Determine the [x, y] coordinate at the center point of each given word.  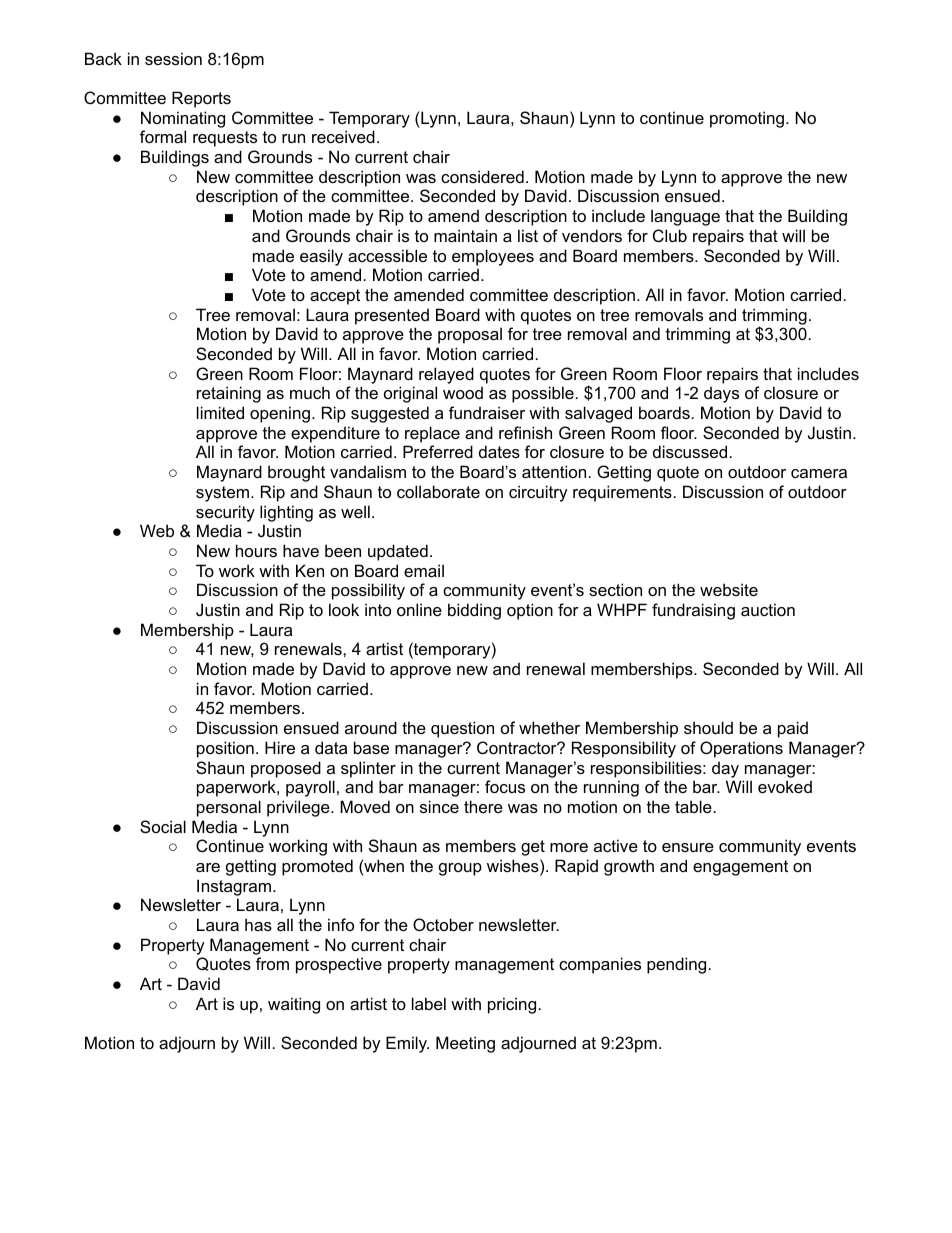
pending [676, 965]
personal [229, 808]
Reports [201, 99]
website [729, 589]
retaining [229, 394]
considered [482, 176]
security [225, 513]
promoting [748, 119]
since [439, 806]
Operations [741, 749]
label [429, 1003]
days [721, 394]
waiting [294, 1005]
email [424, 570]
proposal [470, 335]
